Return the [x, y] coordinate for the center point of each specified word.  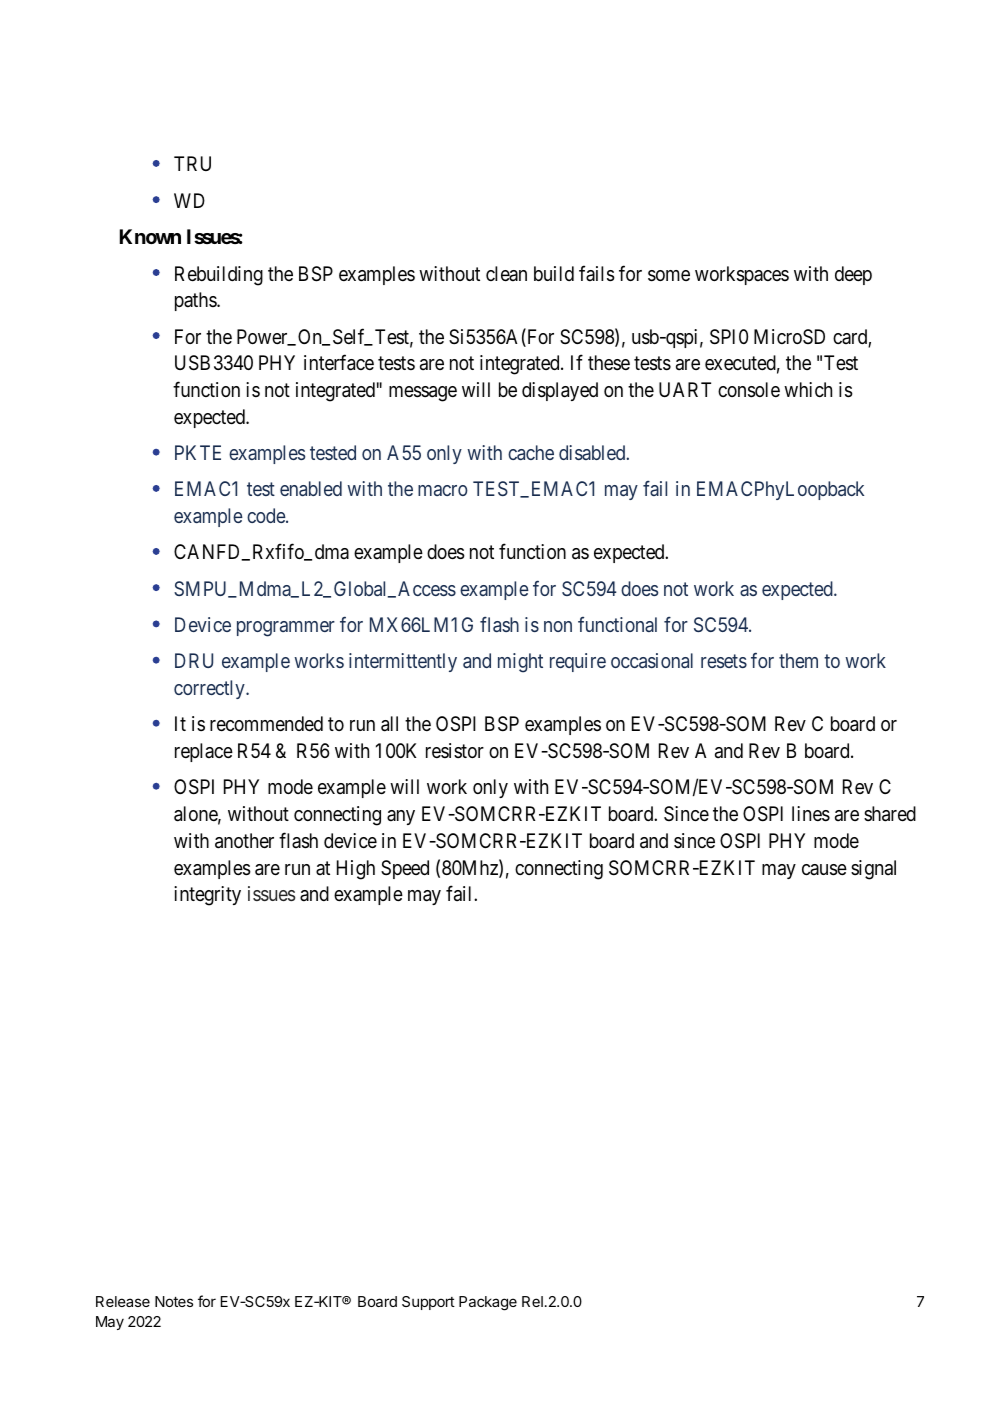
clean [506, 274]
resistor [455, 750]
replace [204, 752]
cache [531, 452]
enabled [311, 488]
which [808, 389]
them [798, 660]
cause [824, 870]
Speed [405, 869]
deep [853, 275]
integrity [207, 896]
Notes [174, 1301]
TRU [192, 163]
